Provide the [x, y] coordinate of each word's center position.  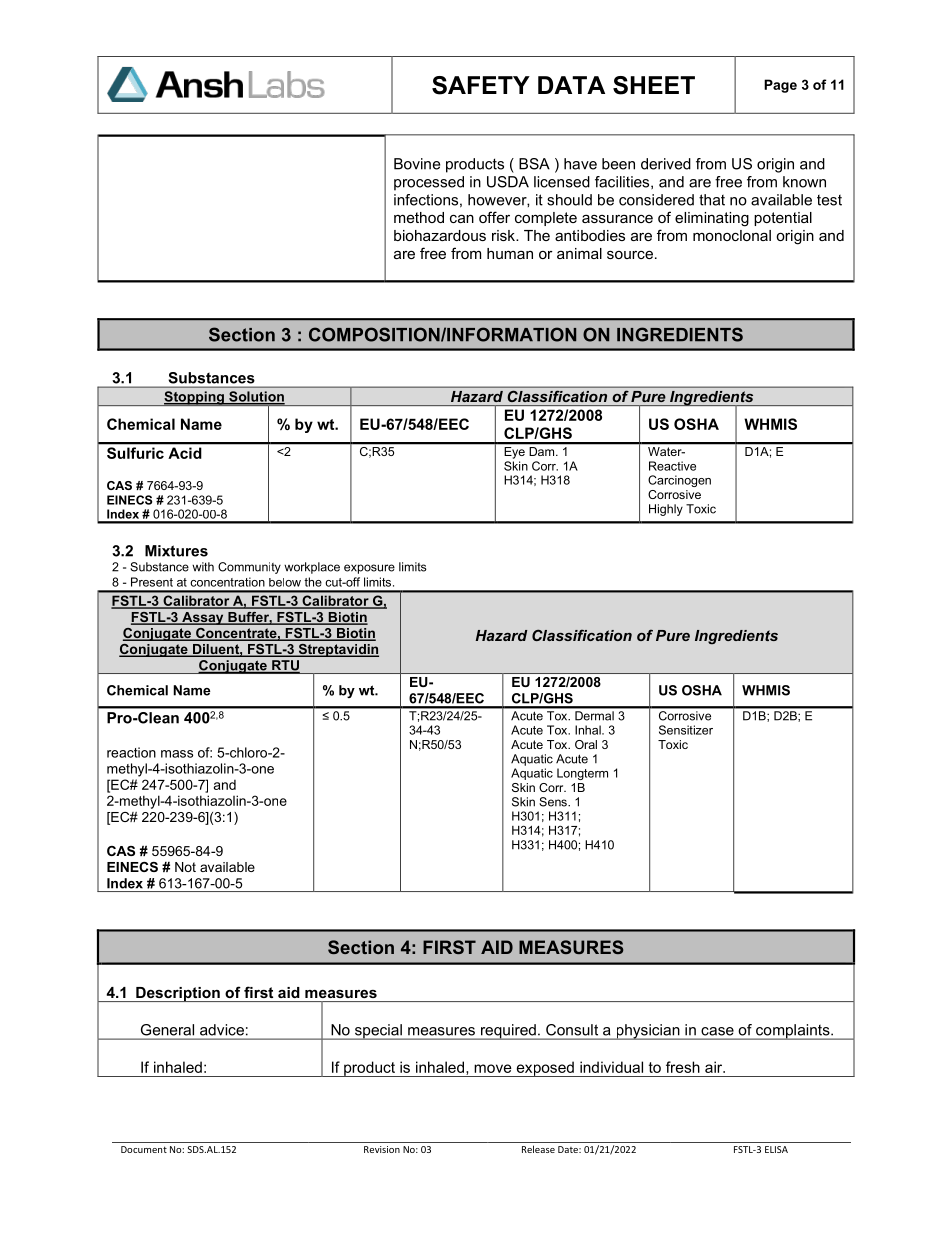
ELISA [776, 1149]
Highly [666, 510]
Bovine [417, 164]
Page [780, 86]
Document [144, 1149]
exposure [369, 569]
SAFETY [481, 85]
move [493, 1068]
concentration [227, 582]
